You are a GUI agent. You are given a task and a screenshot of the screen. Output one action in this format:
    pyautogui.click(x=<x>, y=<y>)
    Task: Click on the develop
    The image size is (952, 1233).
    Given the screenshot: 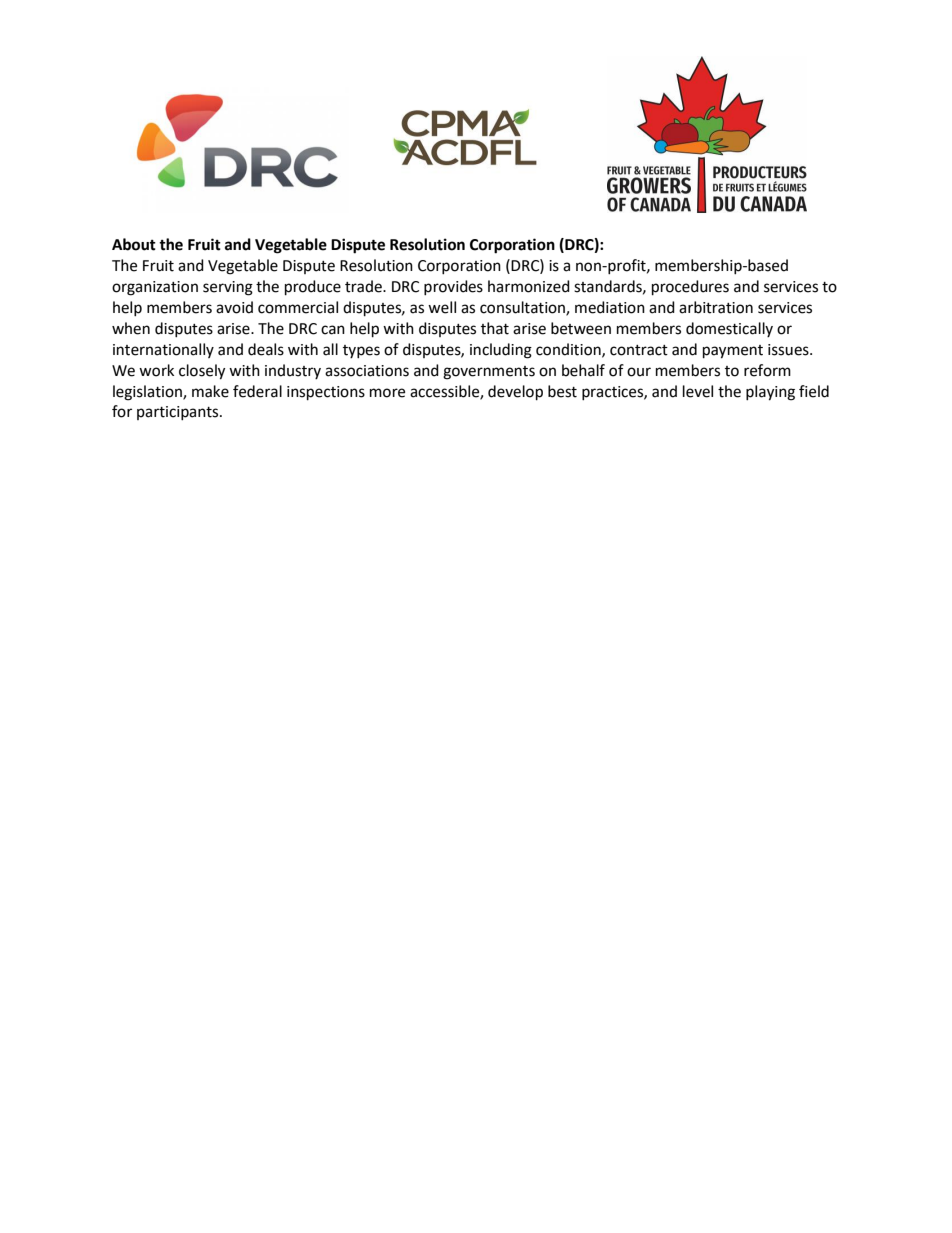 What is the action you would take?
    pyautogui.click(x=515, y=393)
